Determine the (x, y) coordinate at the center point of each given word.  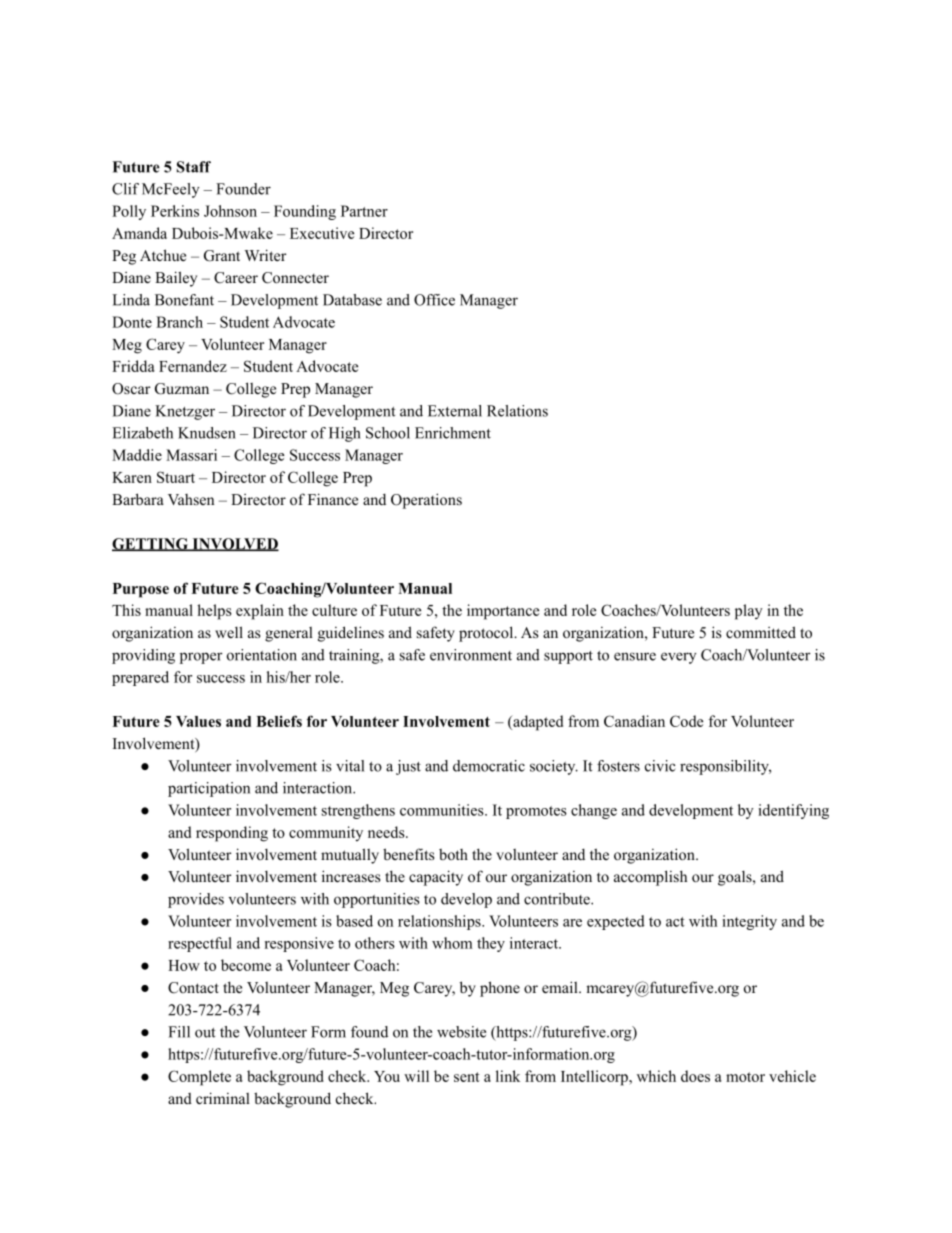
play (749, 612)
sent (467, 1077)
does (695, 1076)
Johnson (230, 211)
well (229, 632)
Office (434, 300)
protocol (487, 634)
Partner (364, 211)
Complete (199, 1078)
